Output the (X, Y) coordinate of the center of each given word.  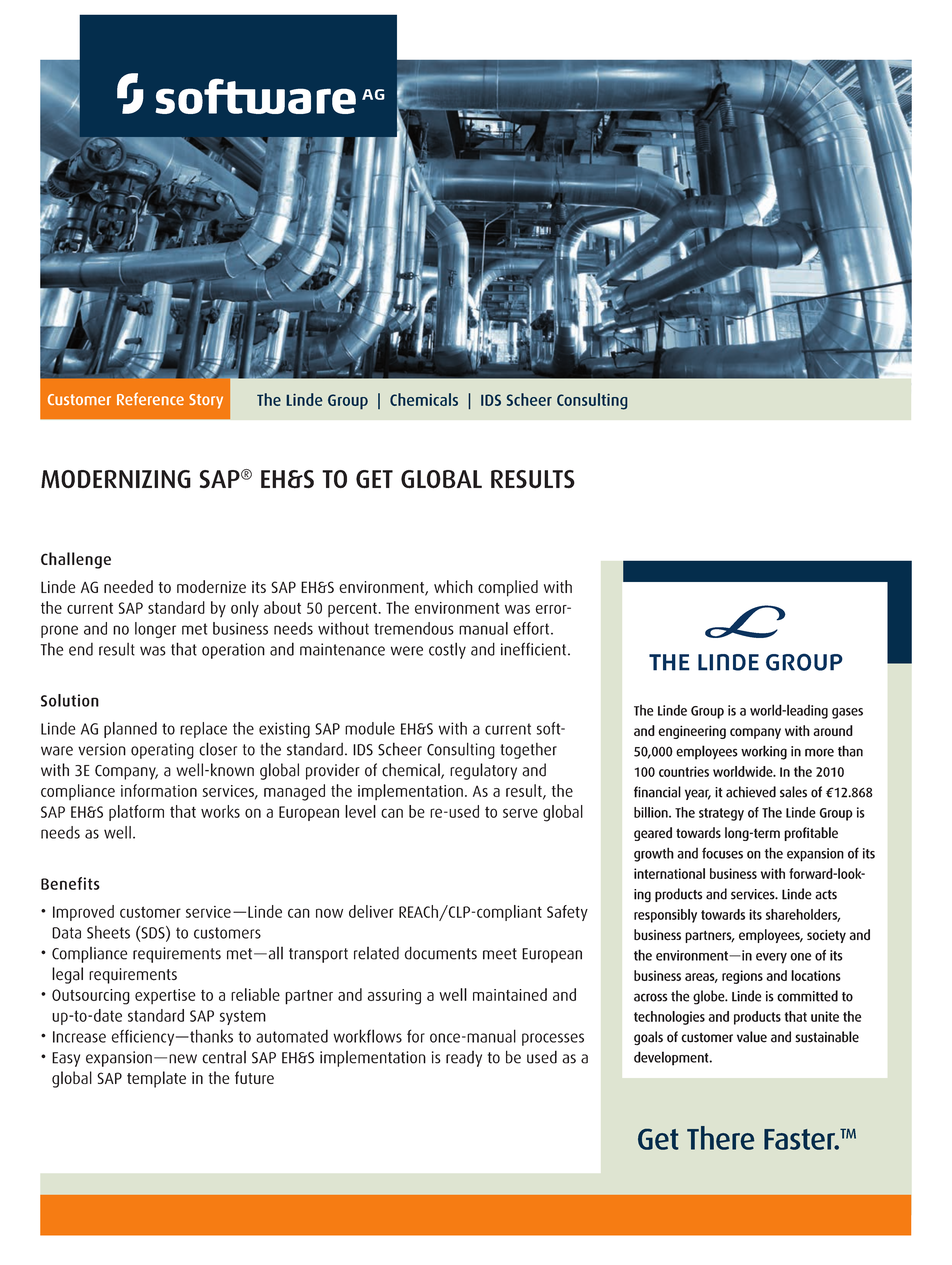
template (156, 1079)
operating (162, 751)
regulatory (483, 771)
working (764, 752)
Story (206, 401)
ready (464, 1059)
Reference (150, 398)
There (721, 1138)
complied (508, 588)
